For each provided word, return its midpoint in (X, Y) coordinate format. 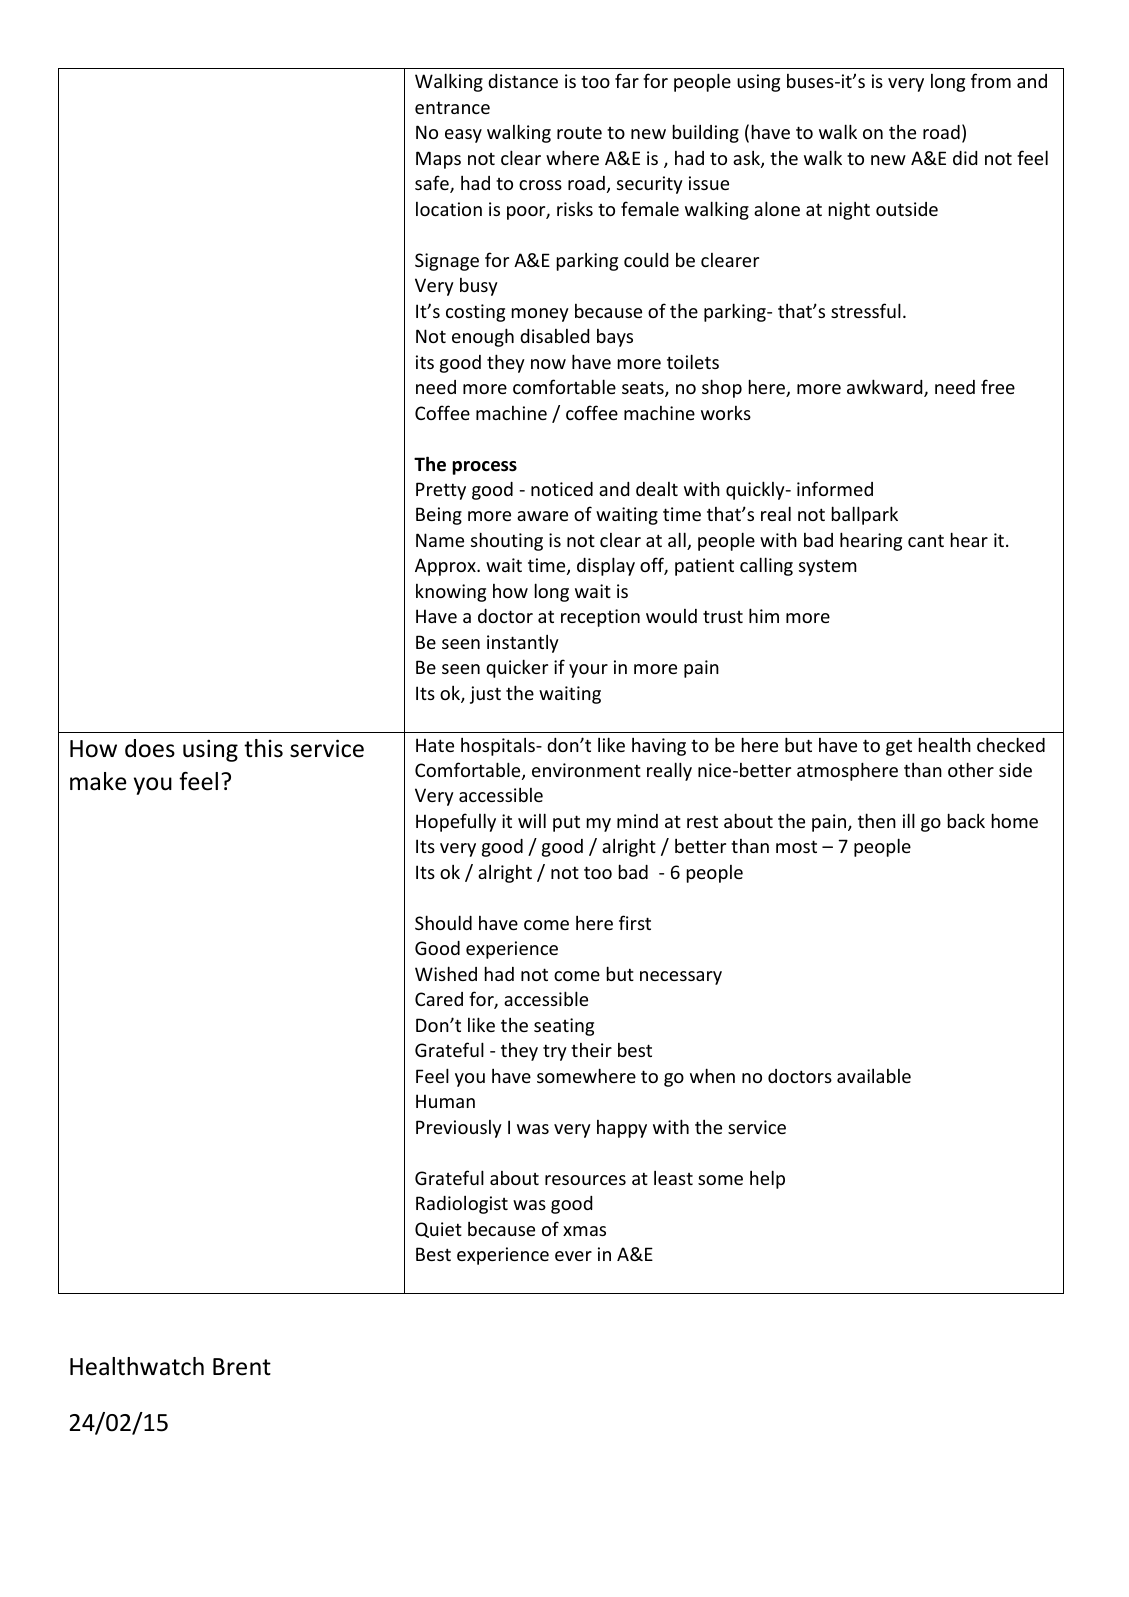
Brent (242, 1367)
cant (926, 540)
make (98, 781)
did (965, 158)
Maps (438, 160)
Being (439, 516)
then (877, 820)
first (635, 922)
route (579, 133)
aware (542, 516)
